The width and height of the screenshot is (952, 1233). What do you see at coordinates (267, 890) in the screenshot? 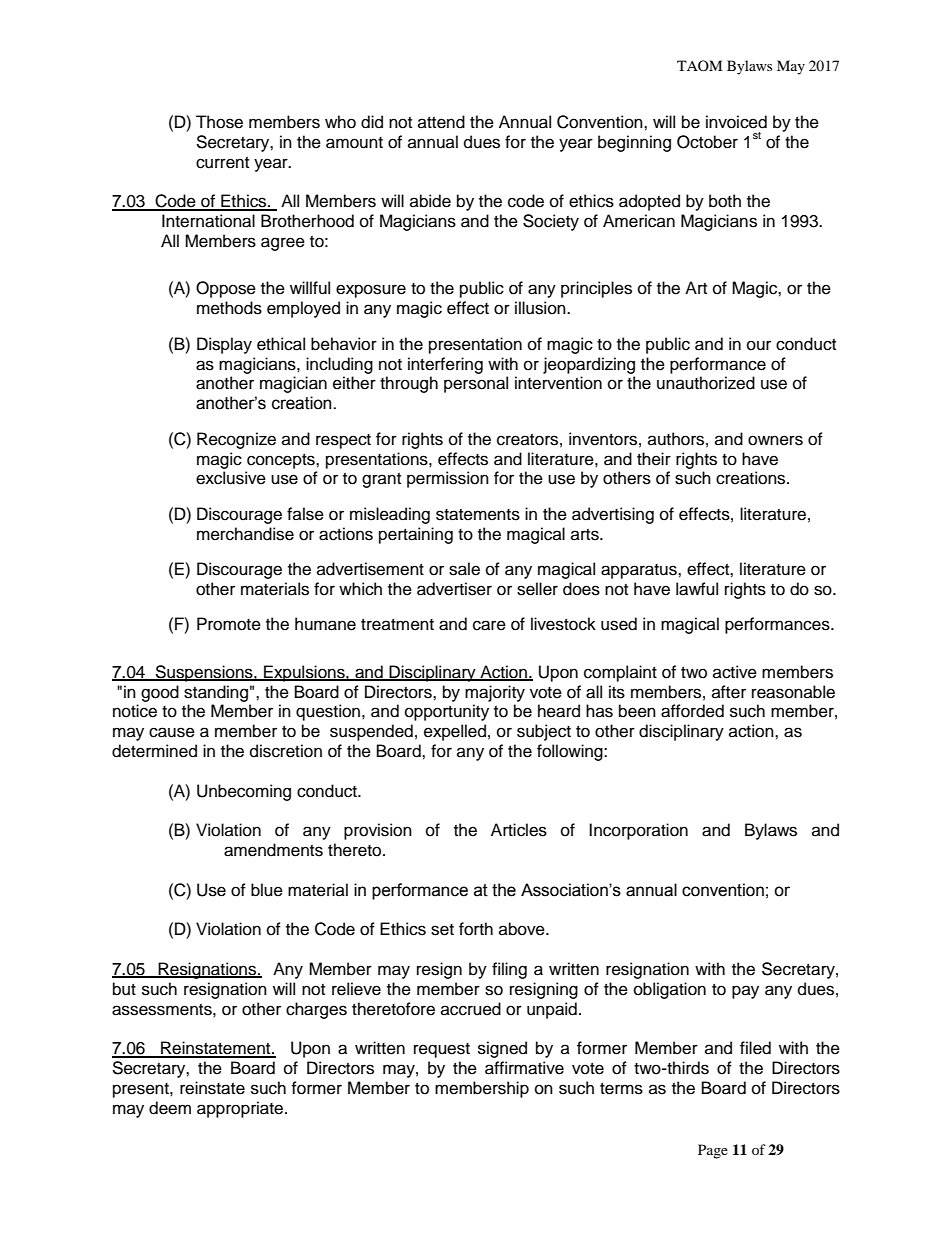
I see `blue` at bounding box center [267, 890].
